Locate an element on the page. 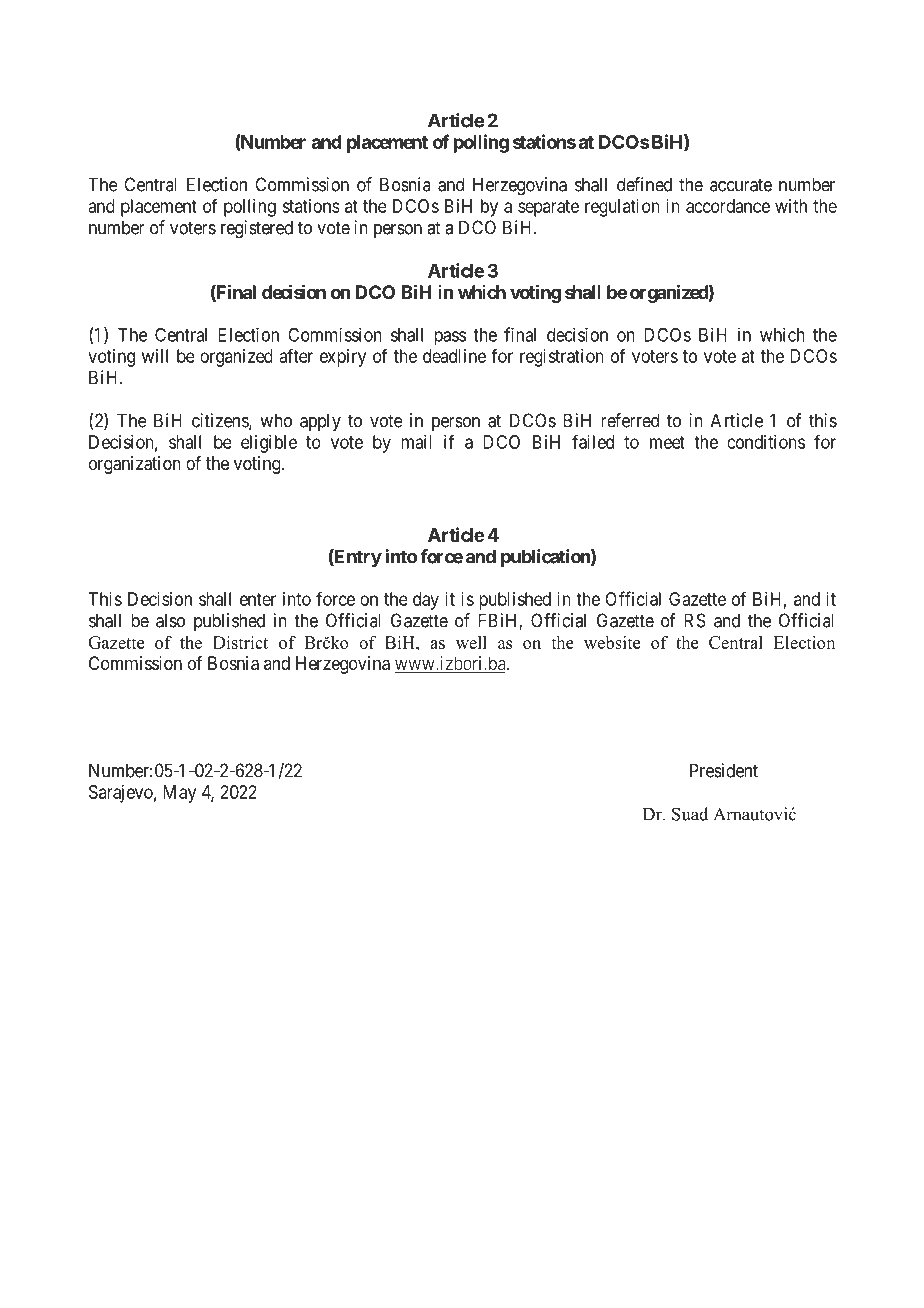 The width and height of the document is (924, 1308). registered is located at coordinates (257, 229).
